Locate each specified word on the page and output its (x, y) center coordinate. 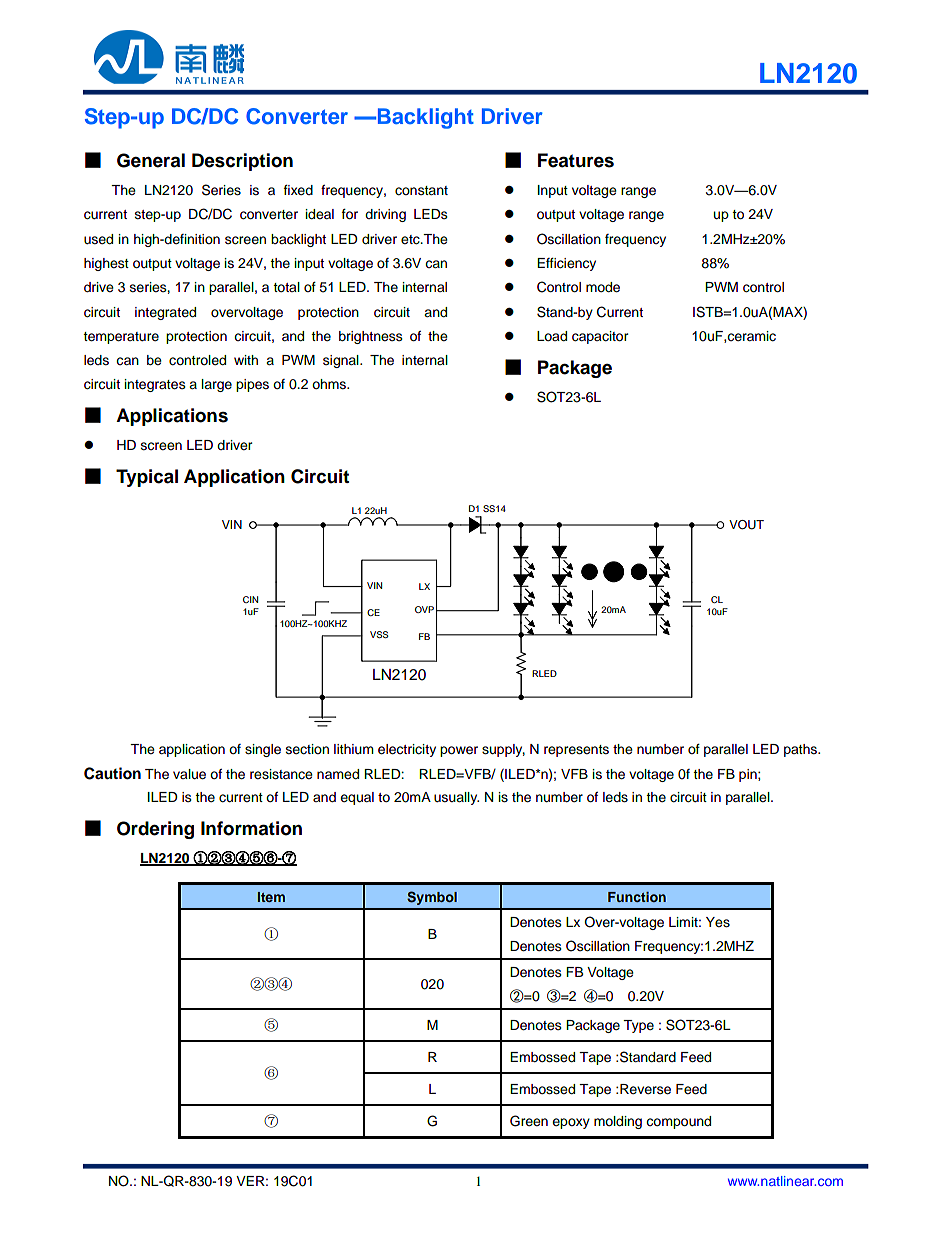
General (151, 160)
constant (421, 191)
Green (529, 1121)
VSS (379, 634)
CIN (250, 599)
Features (576, 160)
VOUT (746, 525)
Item (271, 897)
